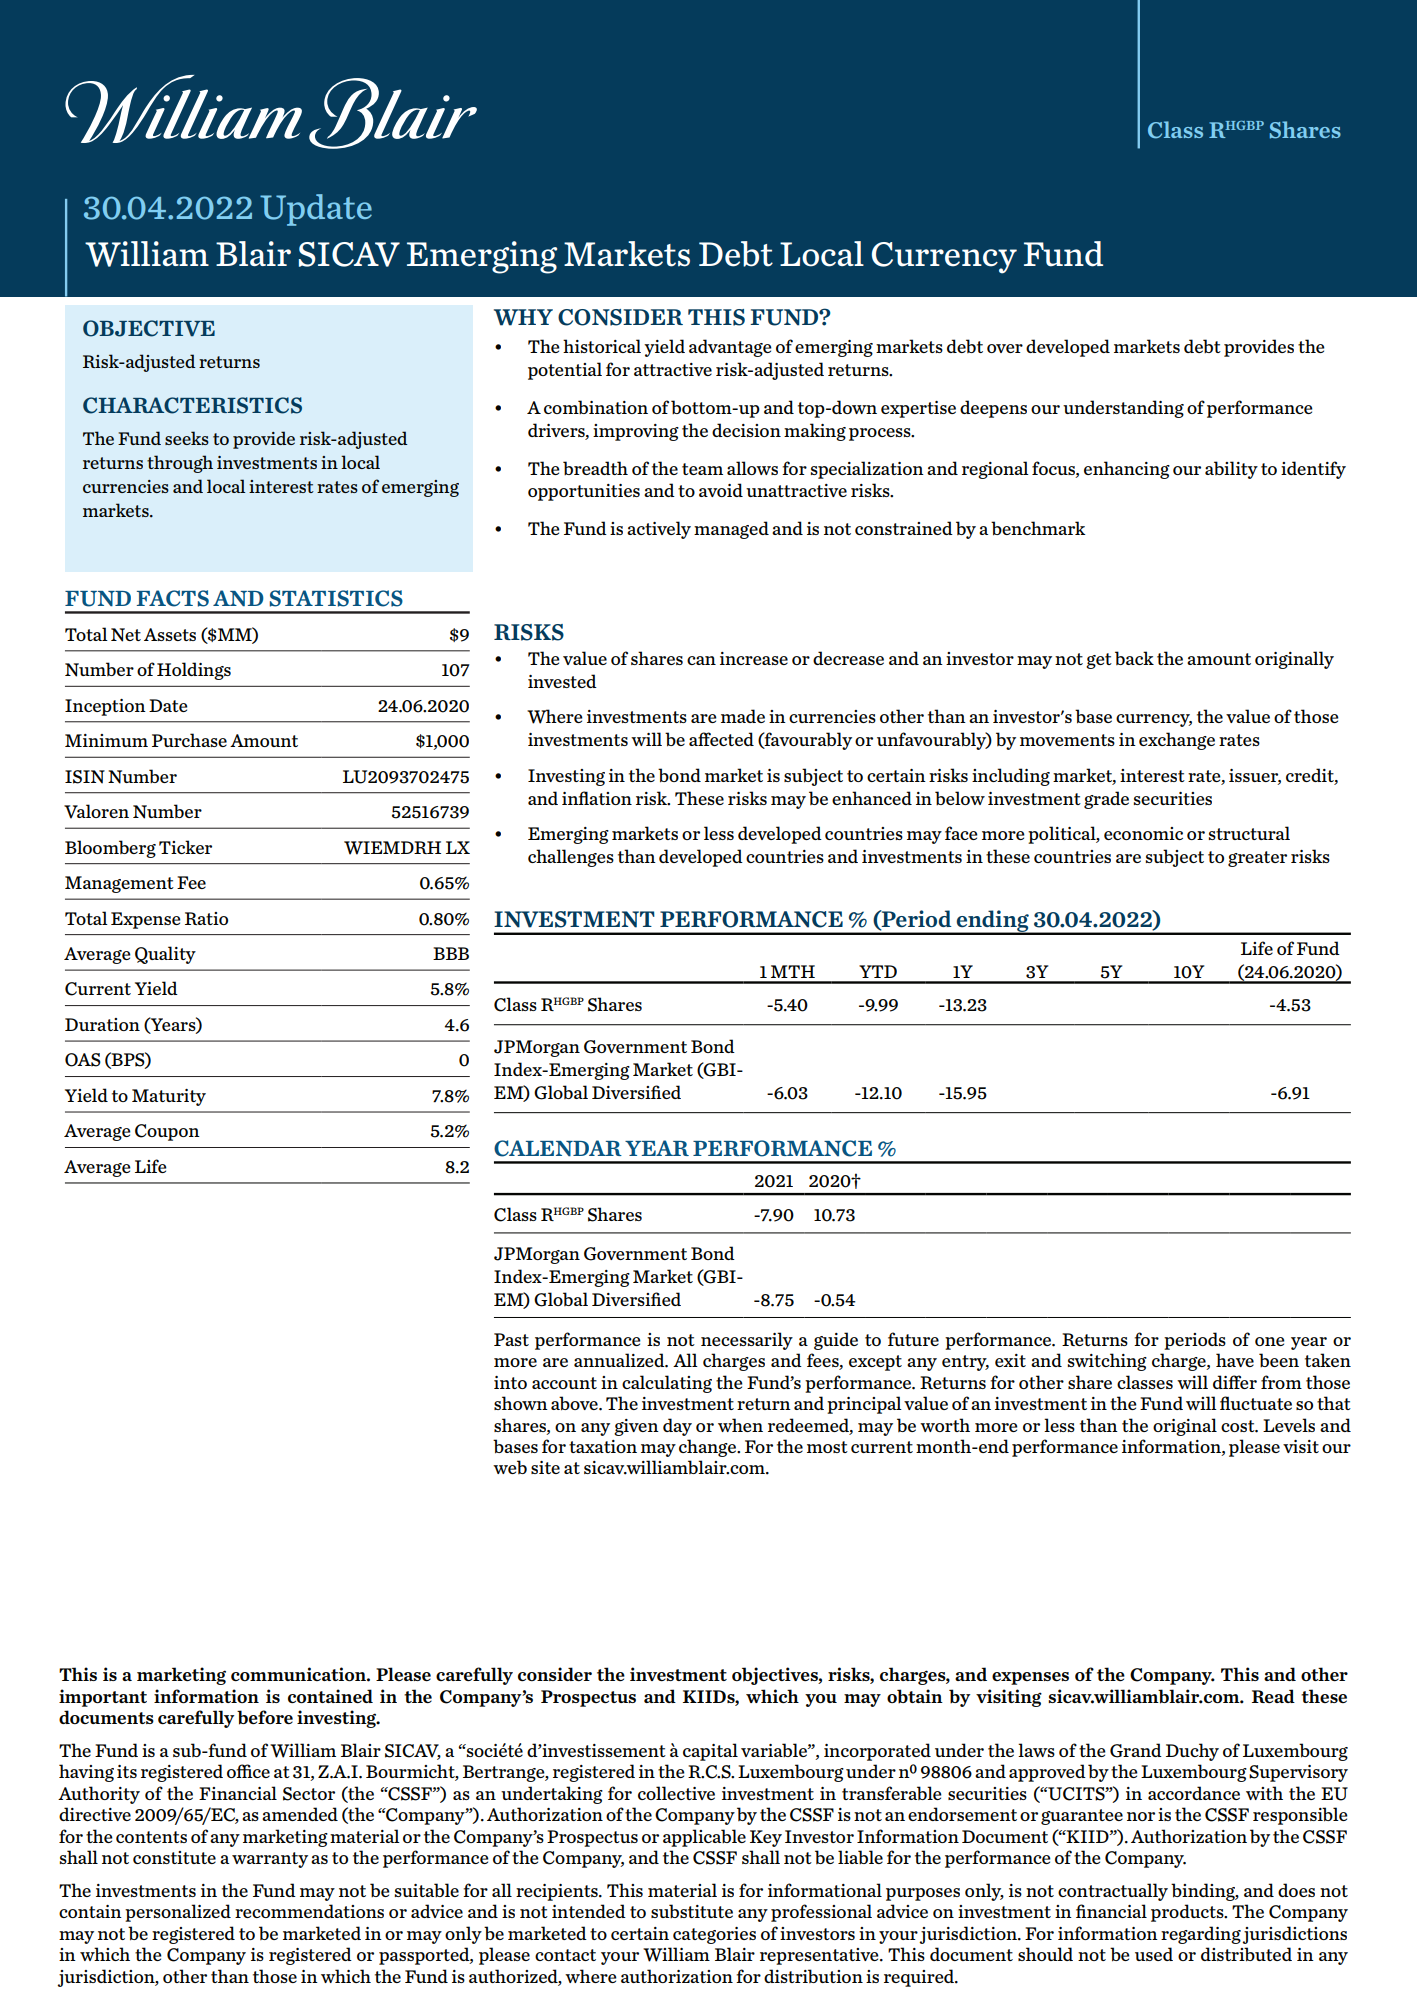  Describe the element at coordinates (185, 847) in the screenshot. I see `Ticker` at that location.
